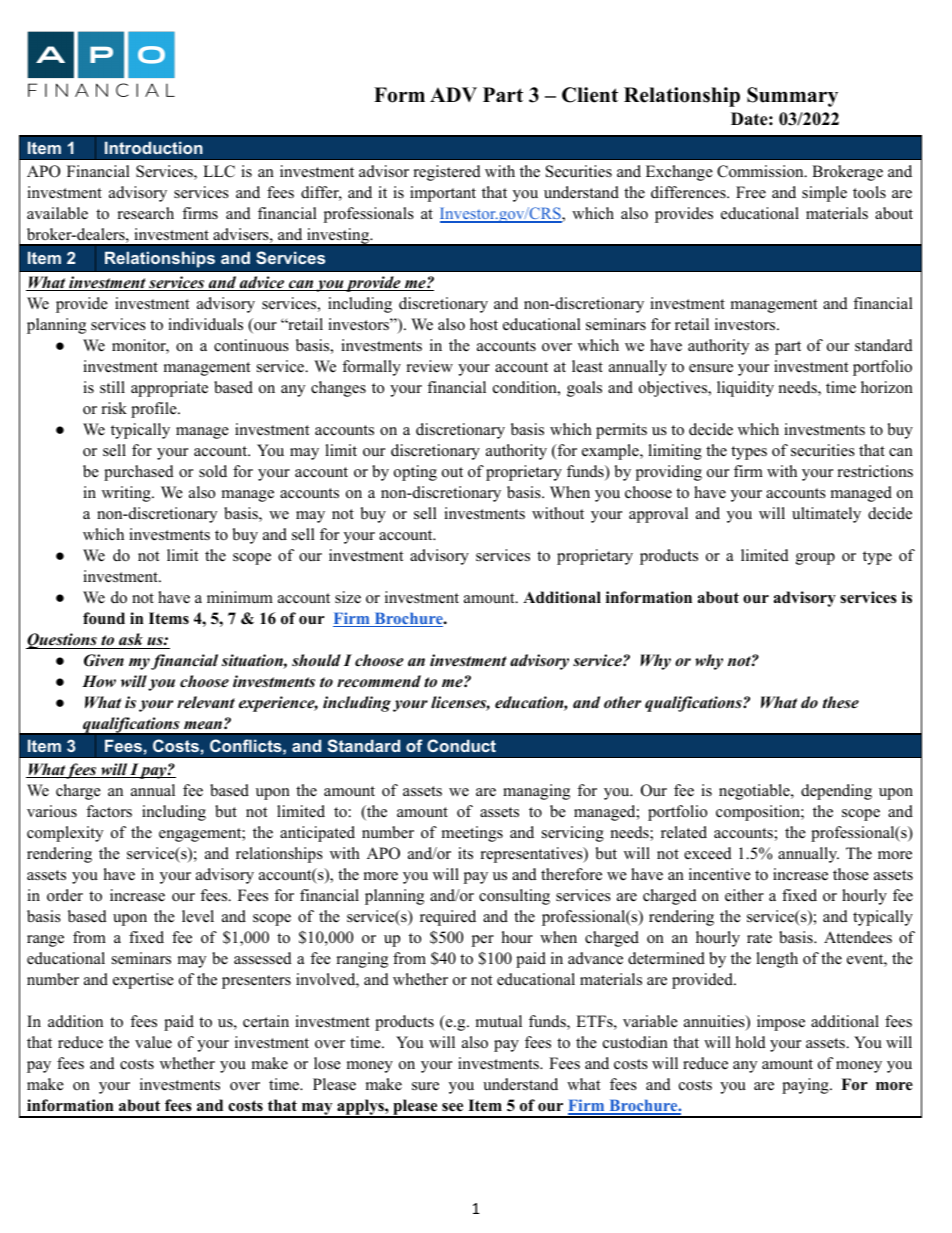 This screenshot has height=1233, width=952. What do you see at coordinates (104, 618) in the screenshot?
I see `found` at bounding box center [104, 618].
